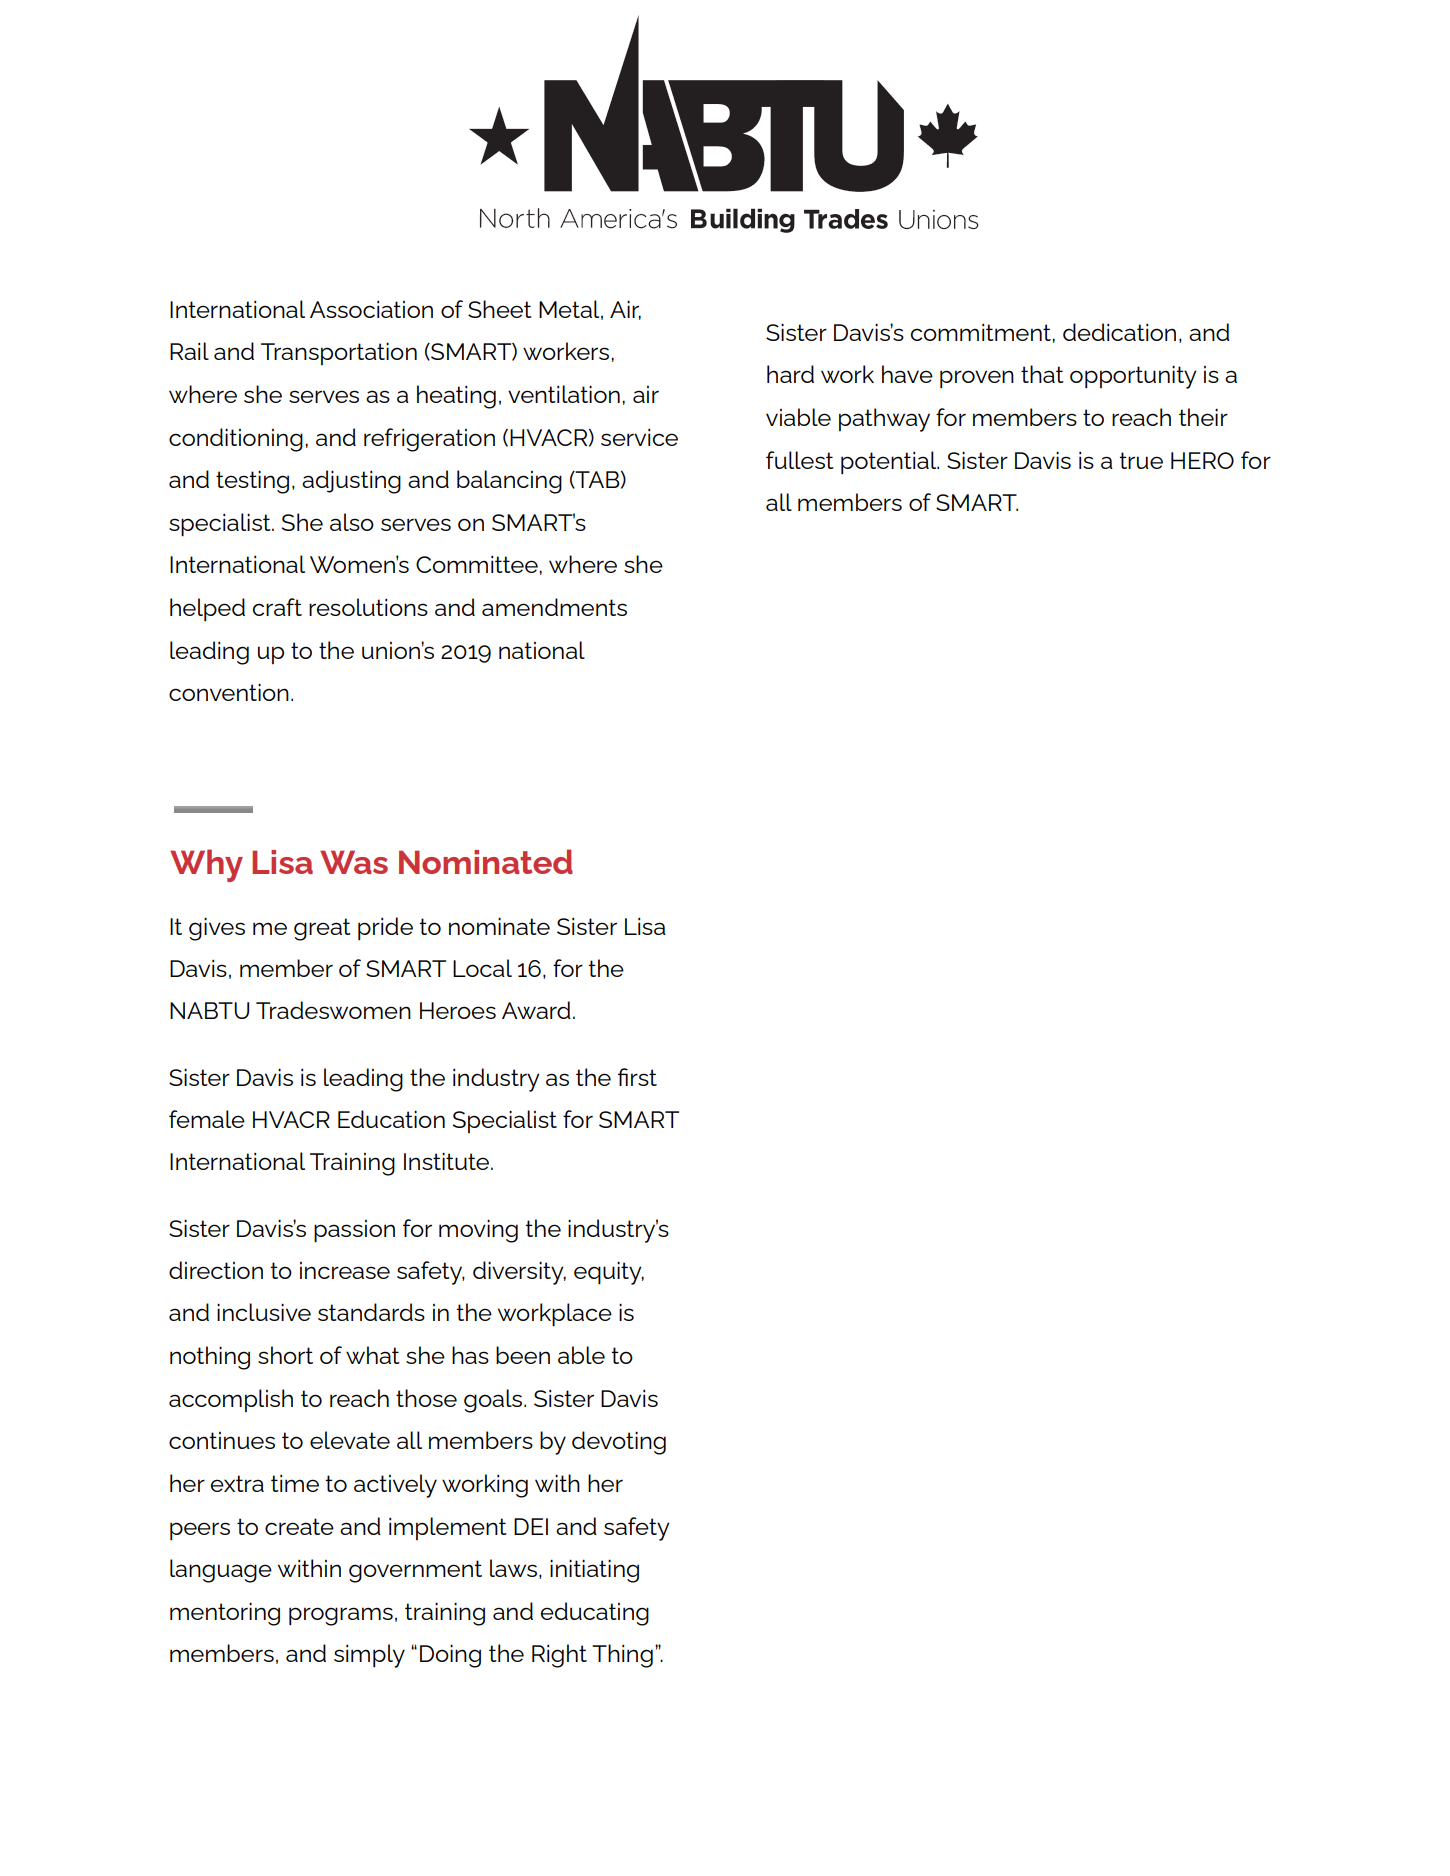 Image resolution: width=1450 pixels, height=1876 pixels. I want to click on Transportation, so click(339, 354).
